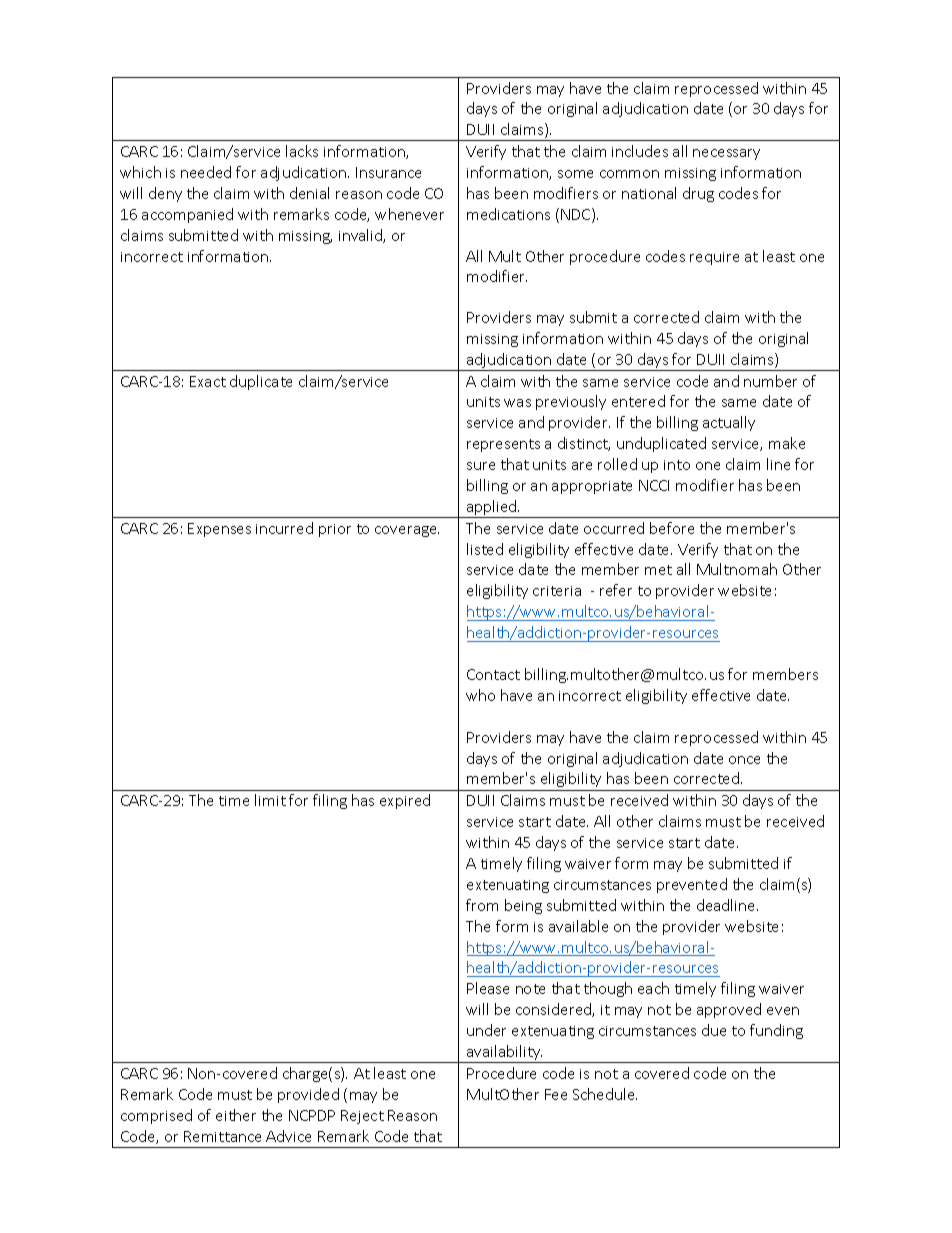  I want to click on drug, so click(698, 194).
